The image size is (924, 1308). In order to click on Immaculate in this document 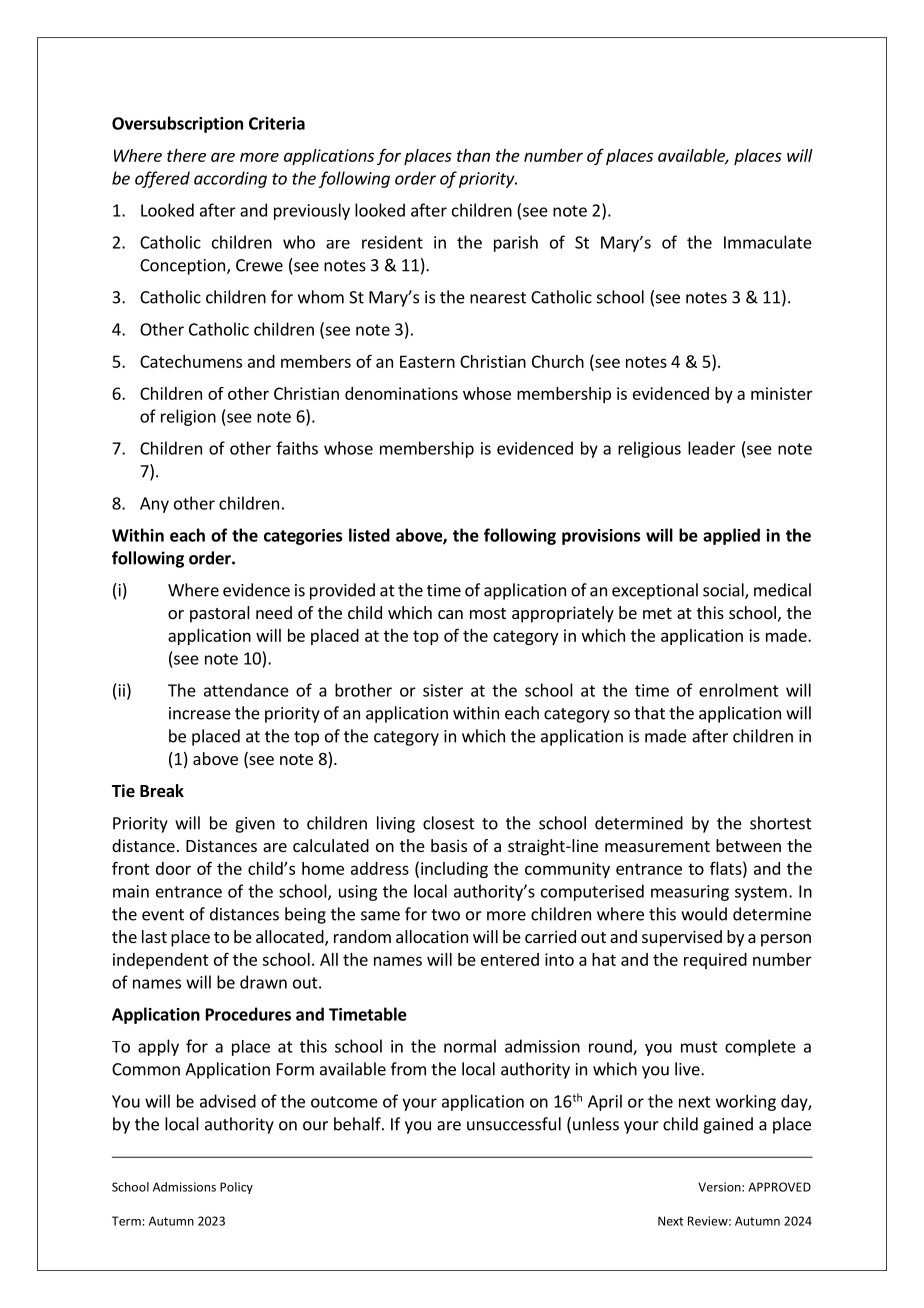, I will do `click(768, 242)`.
